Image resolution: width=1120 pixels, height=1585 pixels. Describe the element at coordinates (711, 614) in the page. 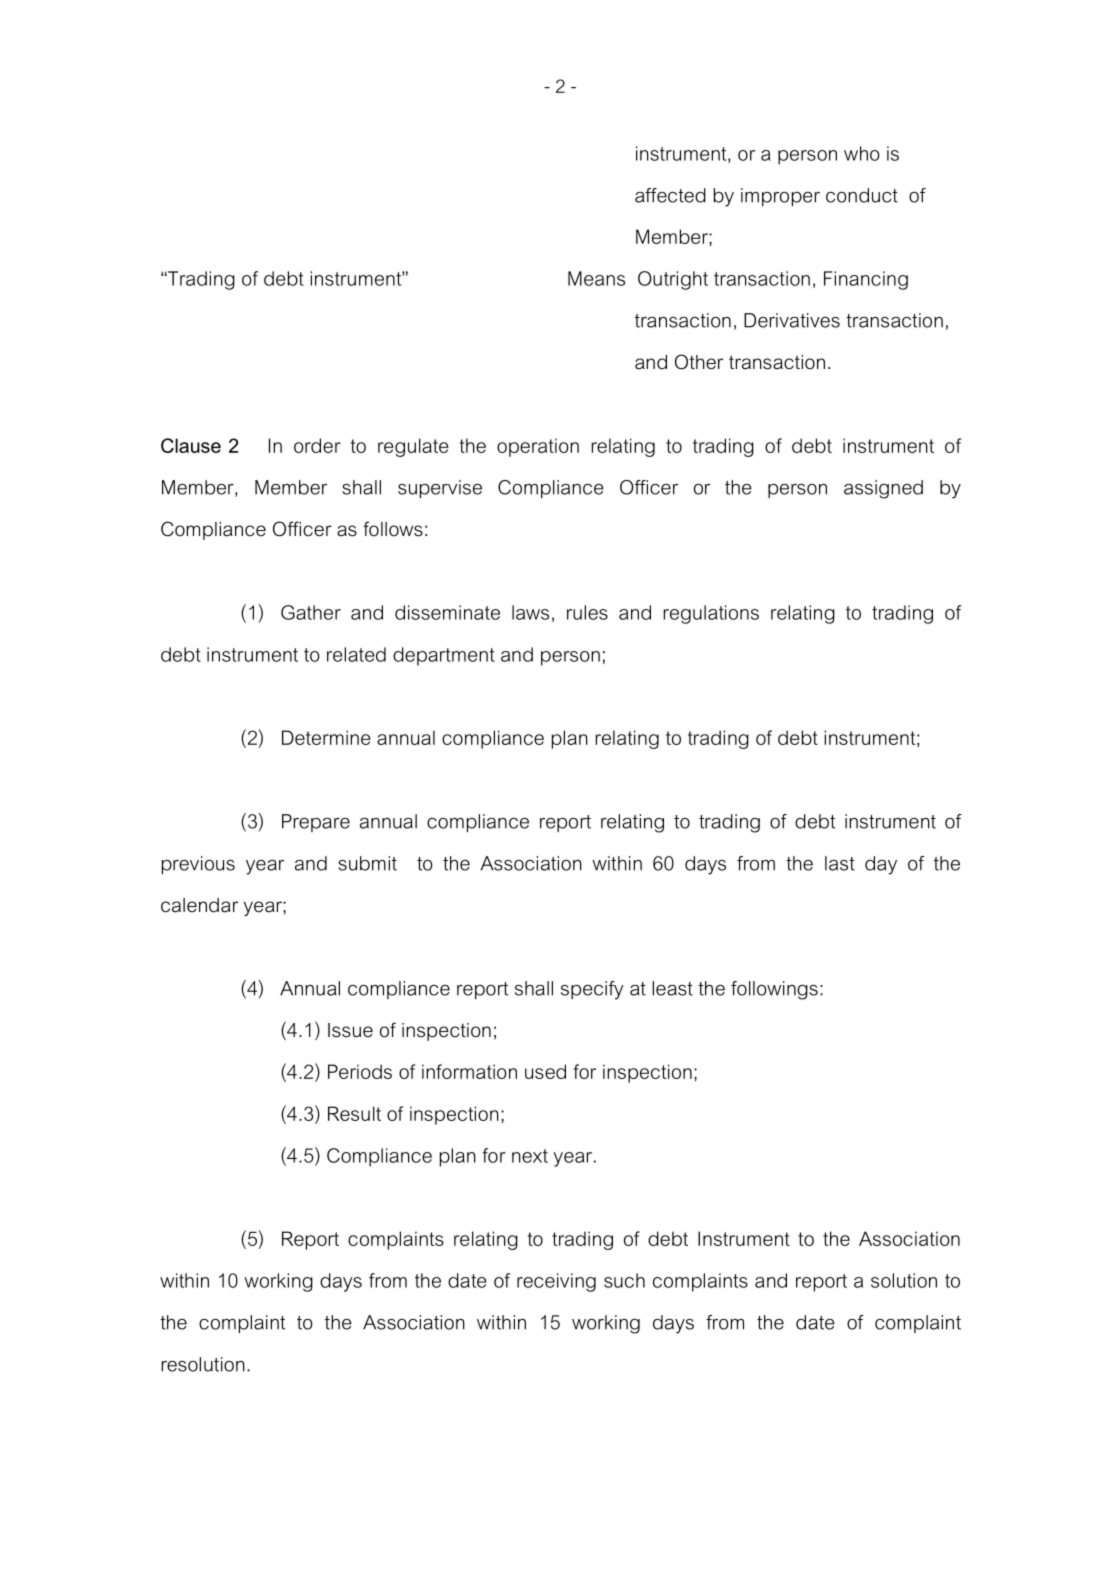

I see `regulations` at that location.
